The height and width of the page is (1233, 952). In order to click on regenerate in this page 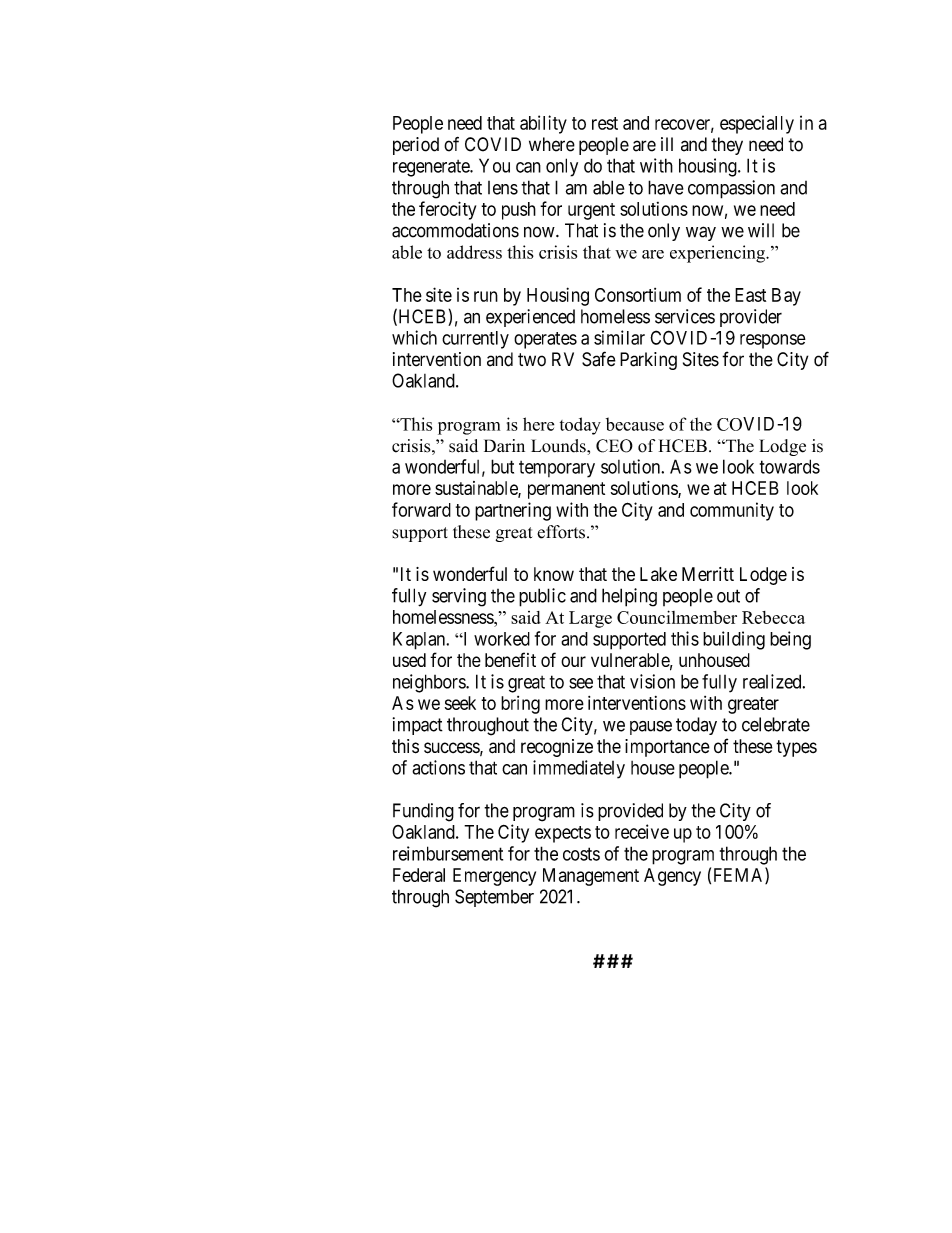, I will do `click(432, 168)`.
